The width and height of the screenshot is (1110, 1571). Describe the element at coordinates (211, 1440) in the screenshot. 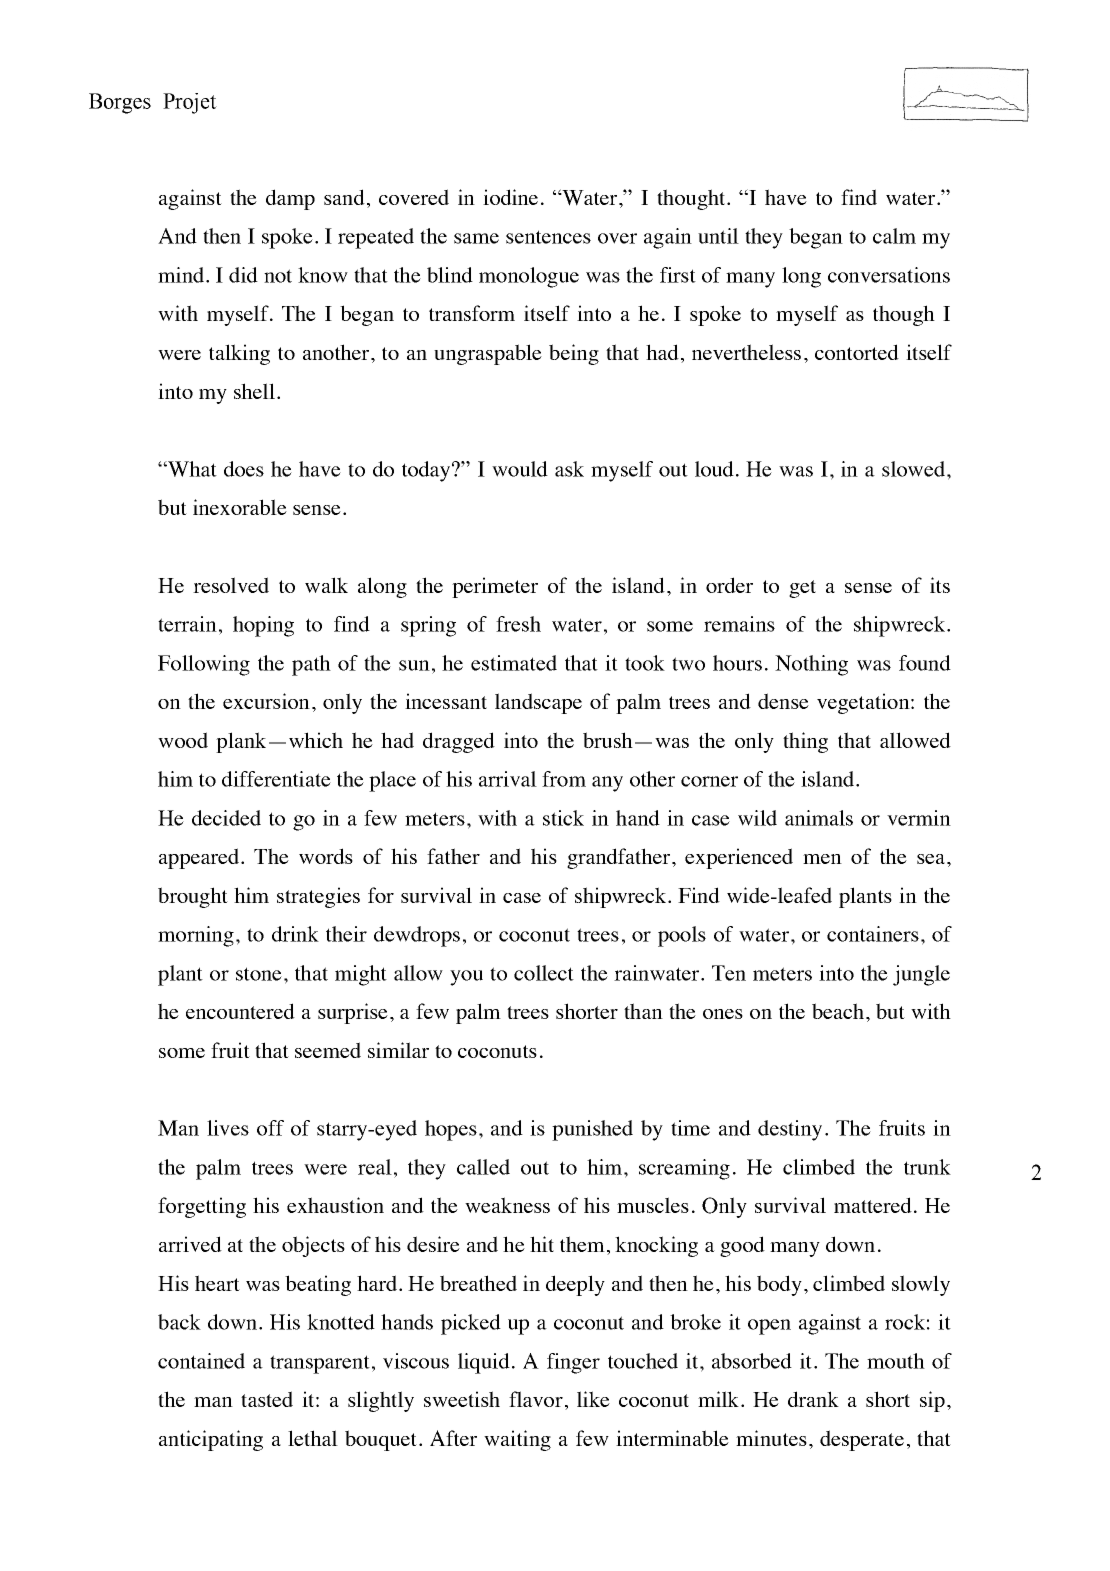

I see `anticipating` at that location.
